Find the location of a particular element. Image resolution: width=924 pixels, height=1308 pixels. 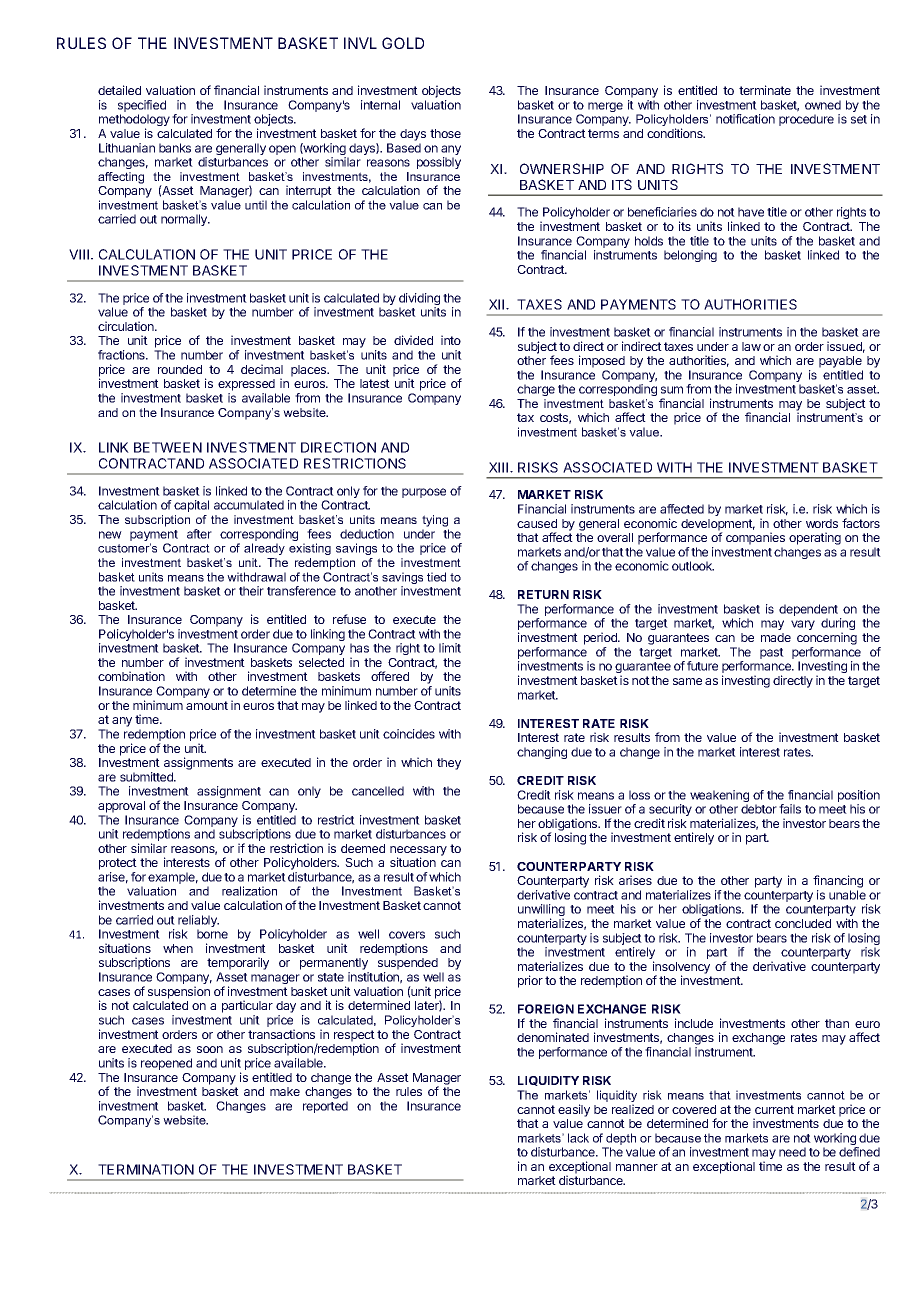

lack is located at coordinates (578, 1138).
